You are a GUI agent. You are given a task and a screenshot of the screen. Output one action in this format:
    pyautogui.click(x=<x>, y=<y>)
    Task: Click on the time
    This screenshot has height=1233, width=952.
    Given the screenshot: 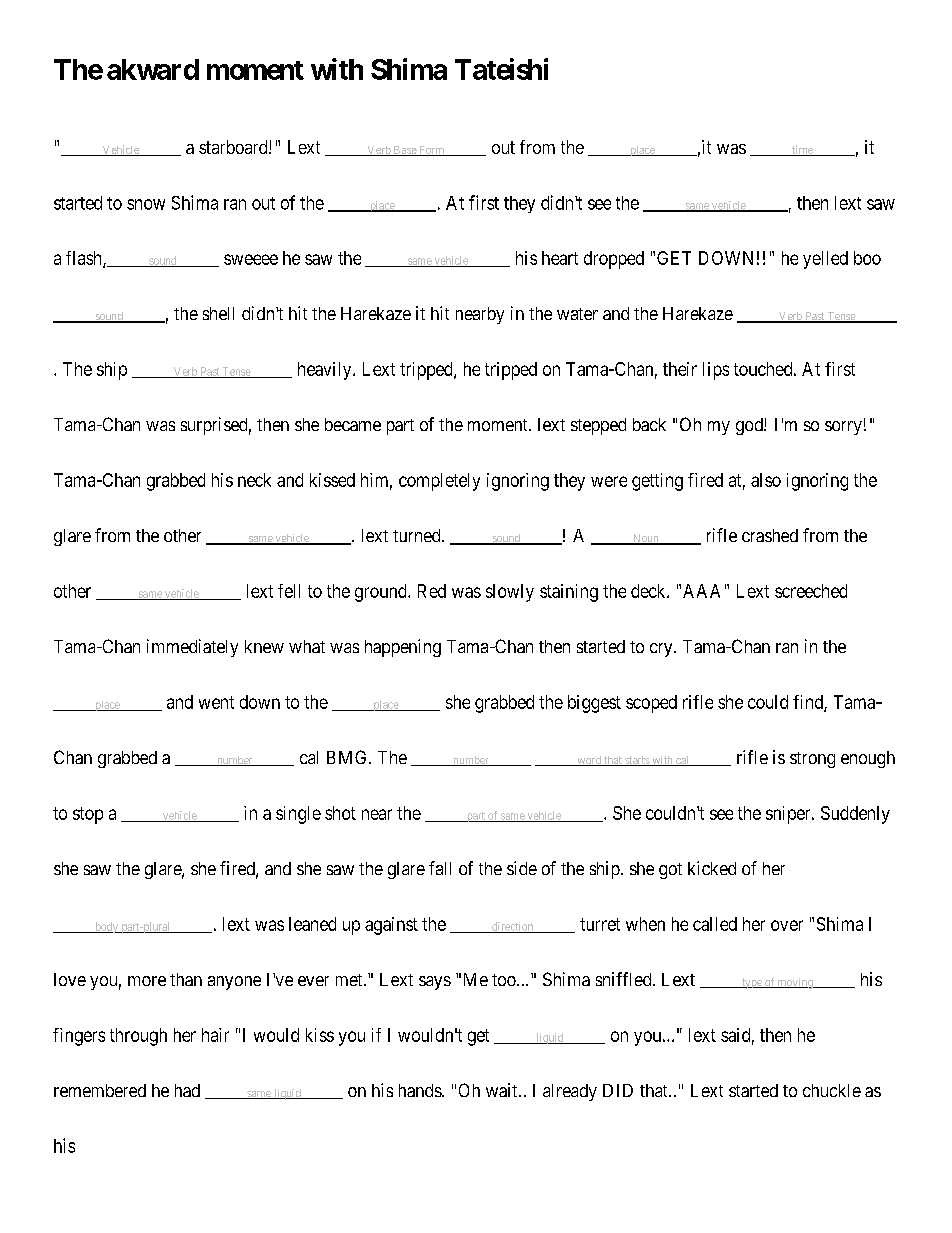 What is the action you would take?
    pyautogui.click(x=802, y=150)
